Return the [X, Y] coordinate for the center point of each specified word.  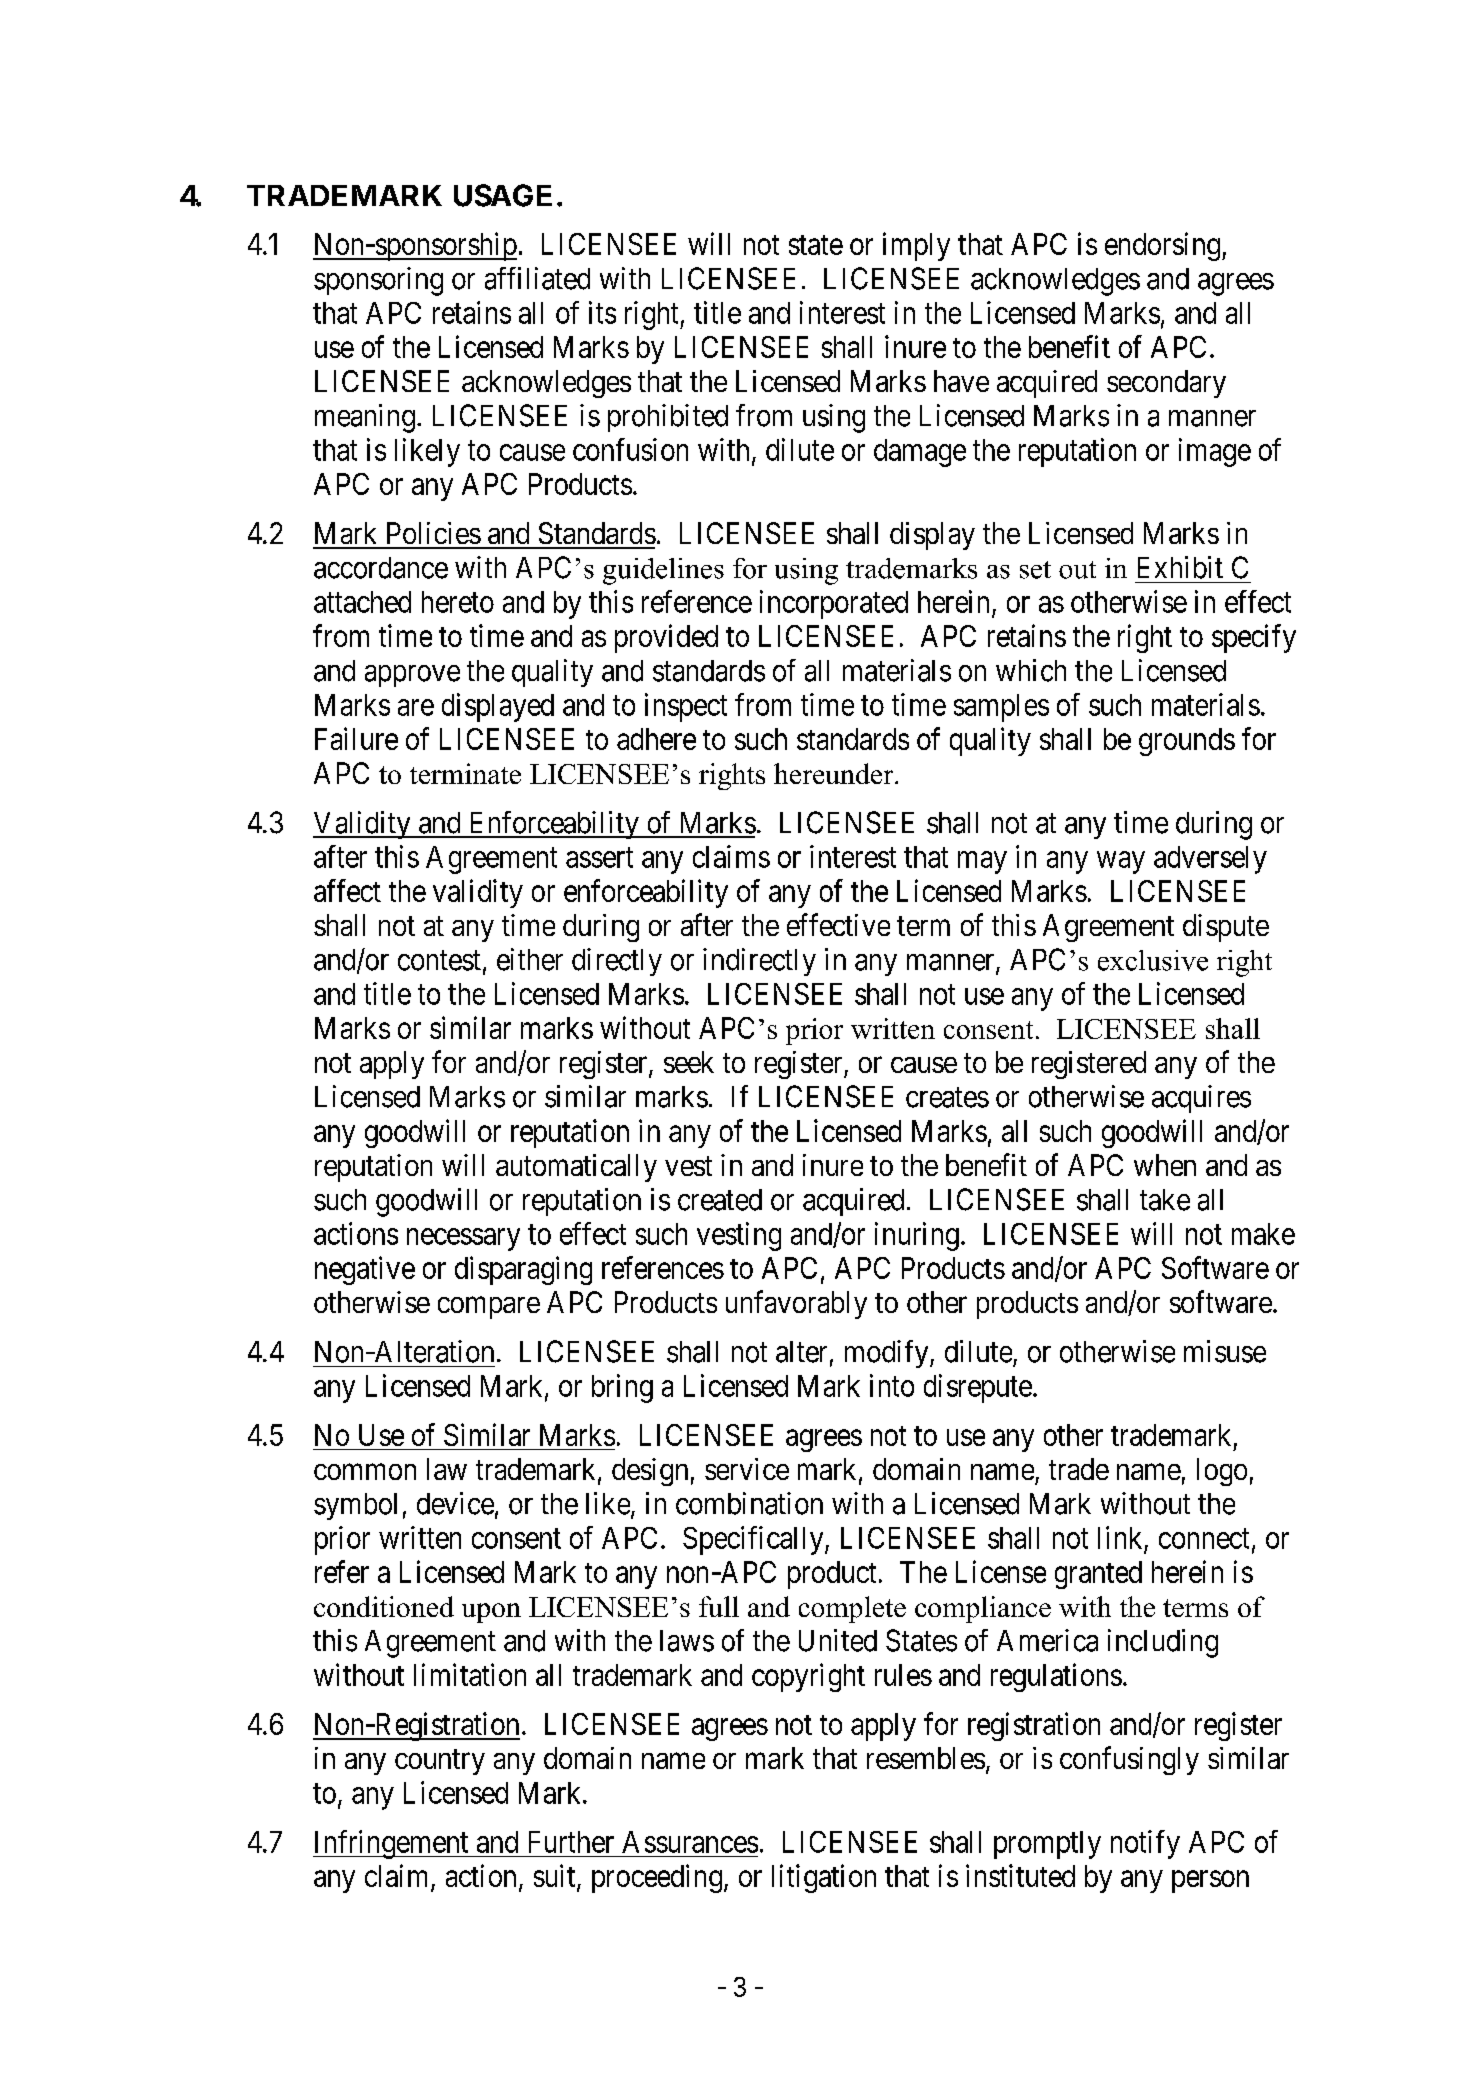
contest [439, 961]
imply [916, 246]
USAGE [503, 195]
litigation [824, 1878]
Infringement [392, 1844]
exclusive [1153, 960]
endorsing [1164, 246]
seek [689, 1062]
